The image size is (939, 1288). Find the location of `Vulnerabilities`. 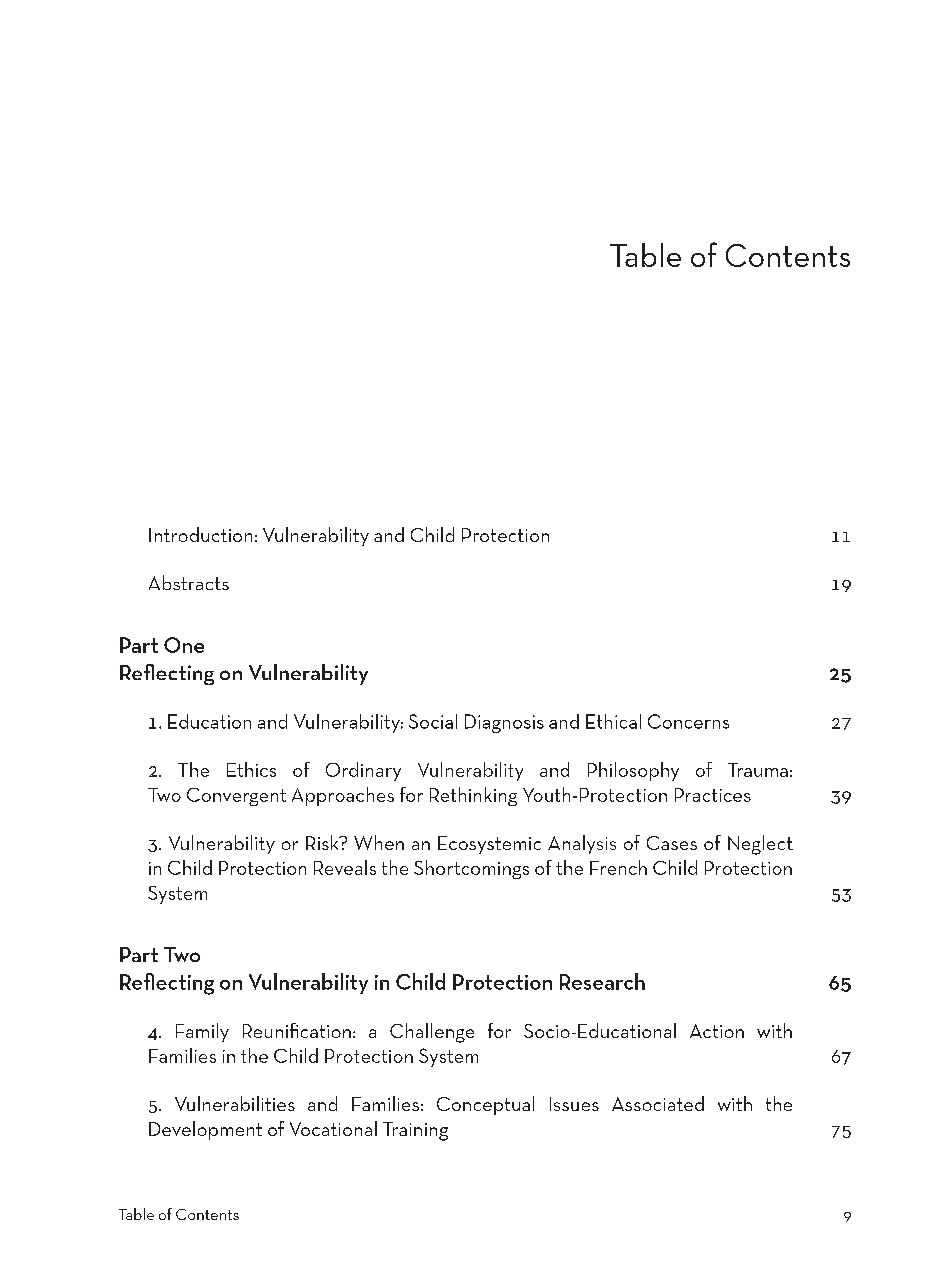

Vulnerabilities is located at coordinates (235, 1103).
